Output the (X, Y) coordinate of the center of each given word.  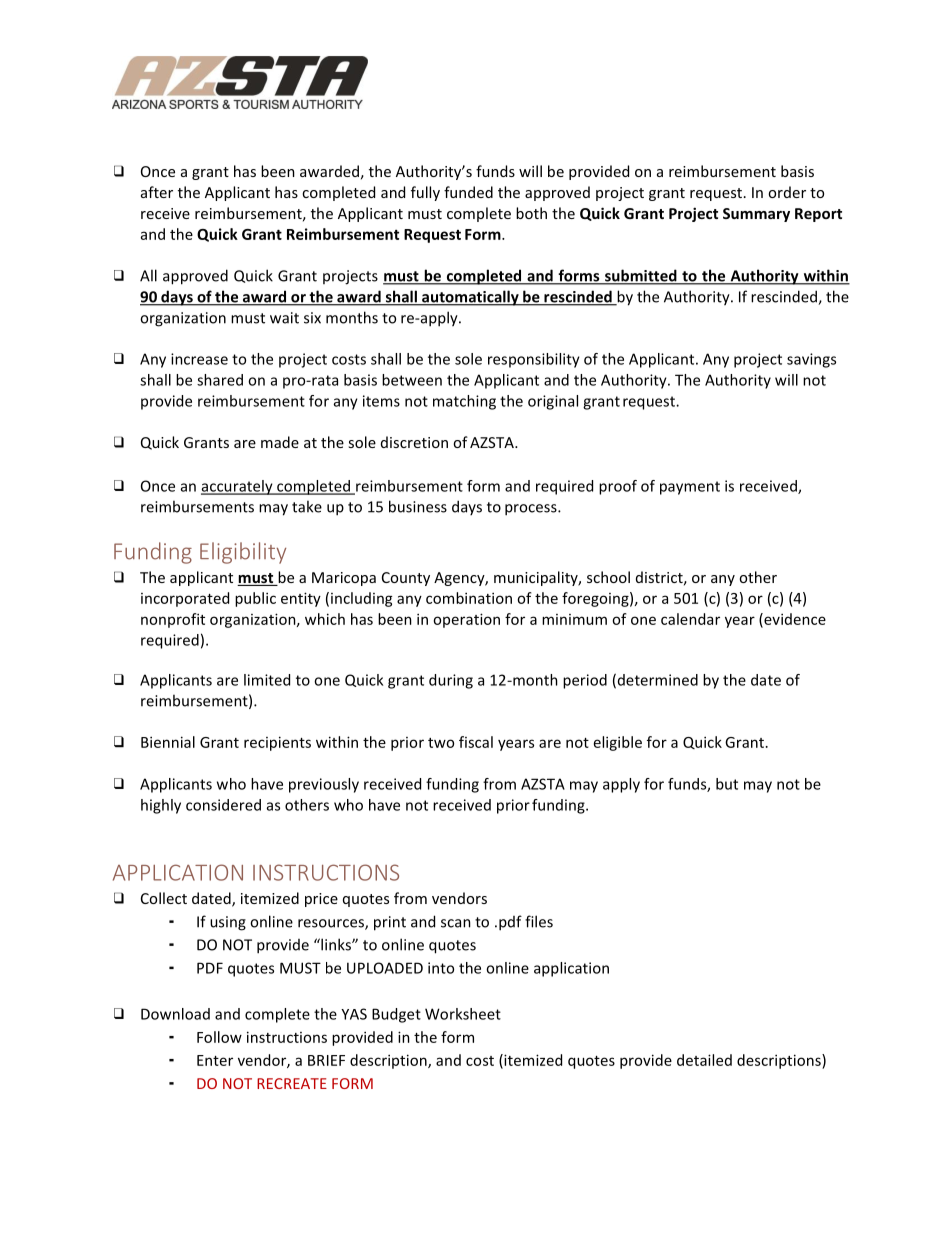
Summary (756, 215)
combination (469, 598)
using (228, 923)
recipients (277, 743)
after (157, 192)
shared (220, 380)
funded (468, 192)
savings (811, 360)
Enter (215, 1060)
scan (456, 923)
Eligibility (243, 553)
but (727, 784)
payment (690, 488)
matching (464, 402)
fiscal (476, 742)
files (539, 921)
